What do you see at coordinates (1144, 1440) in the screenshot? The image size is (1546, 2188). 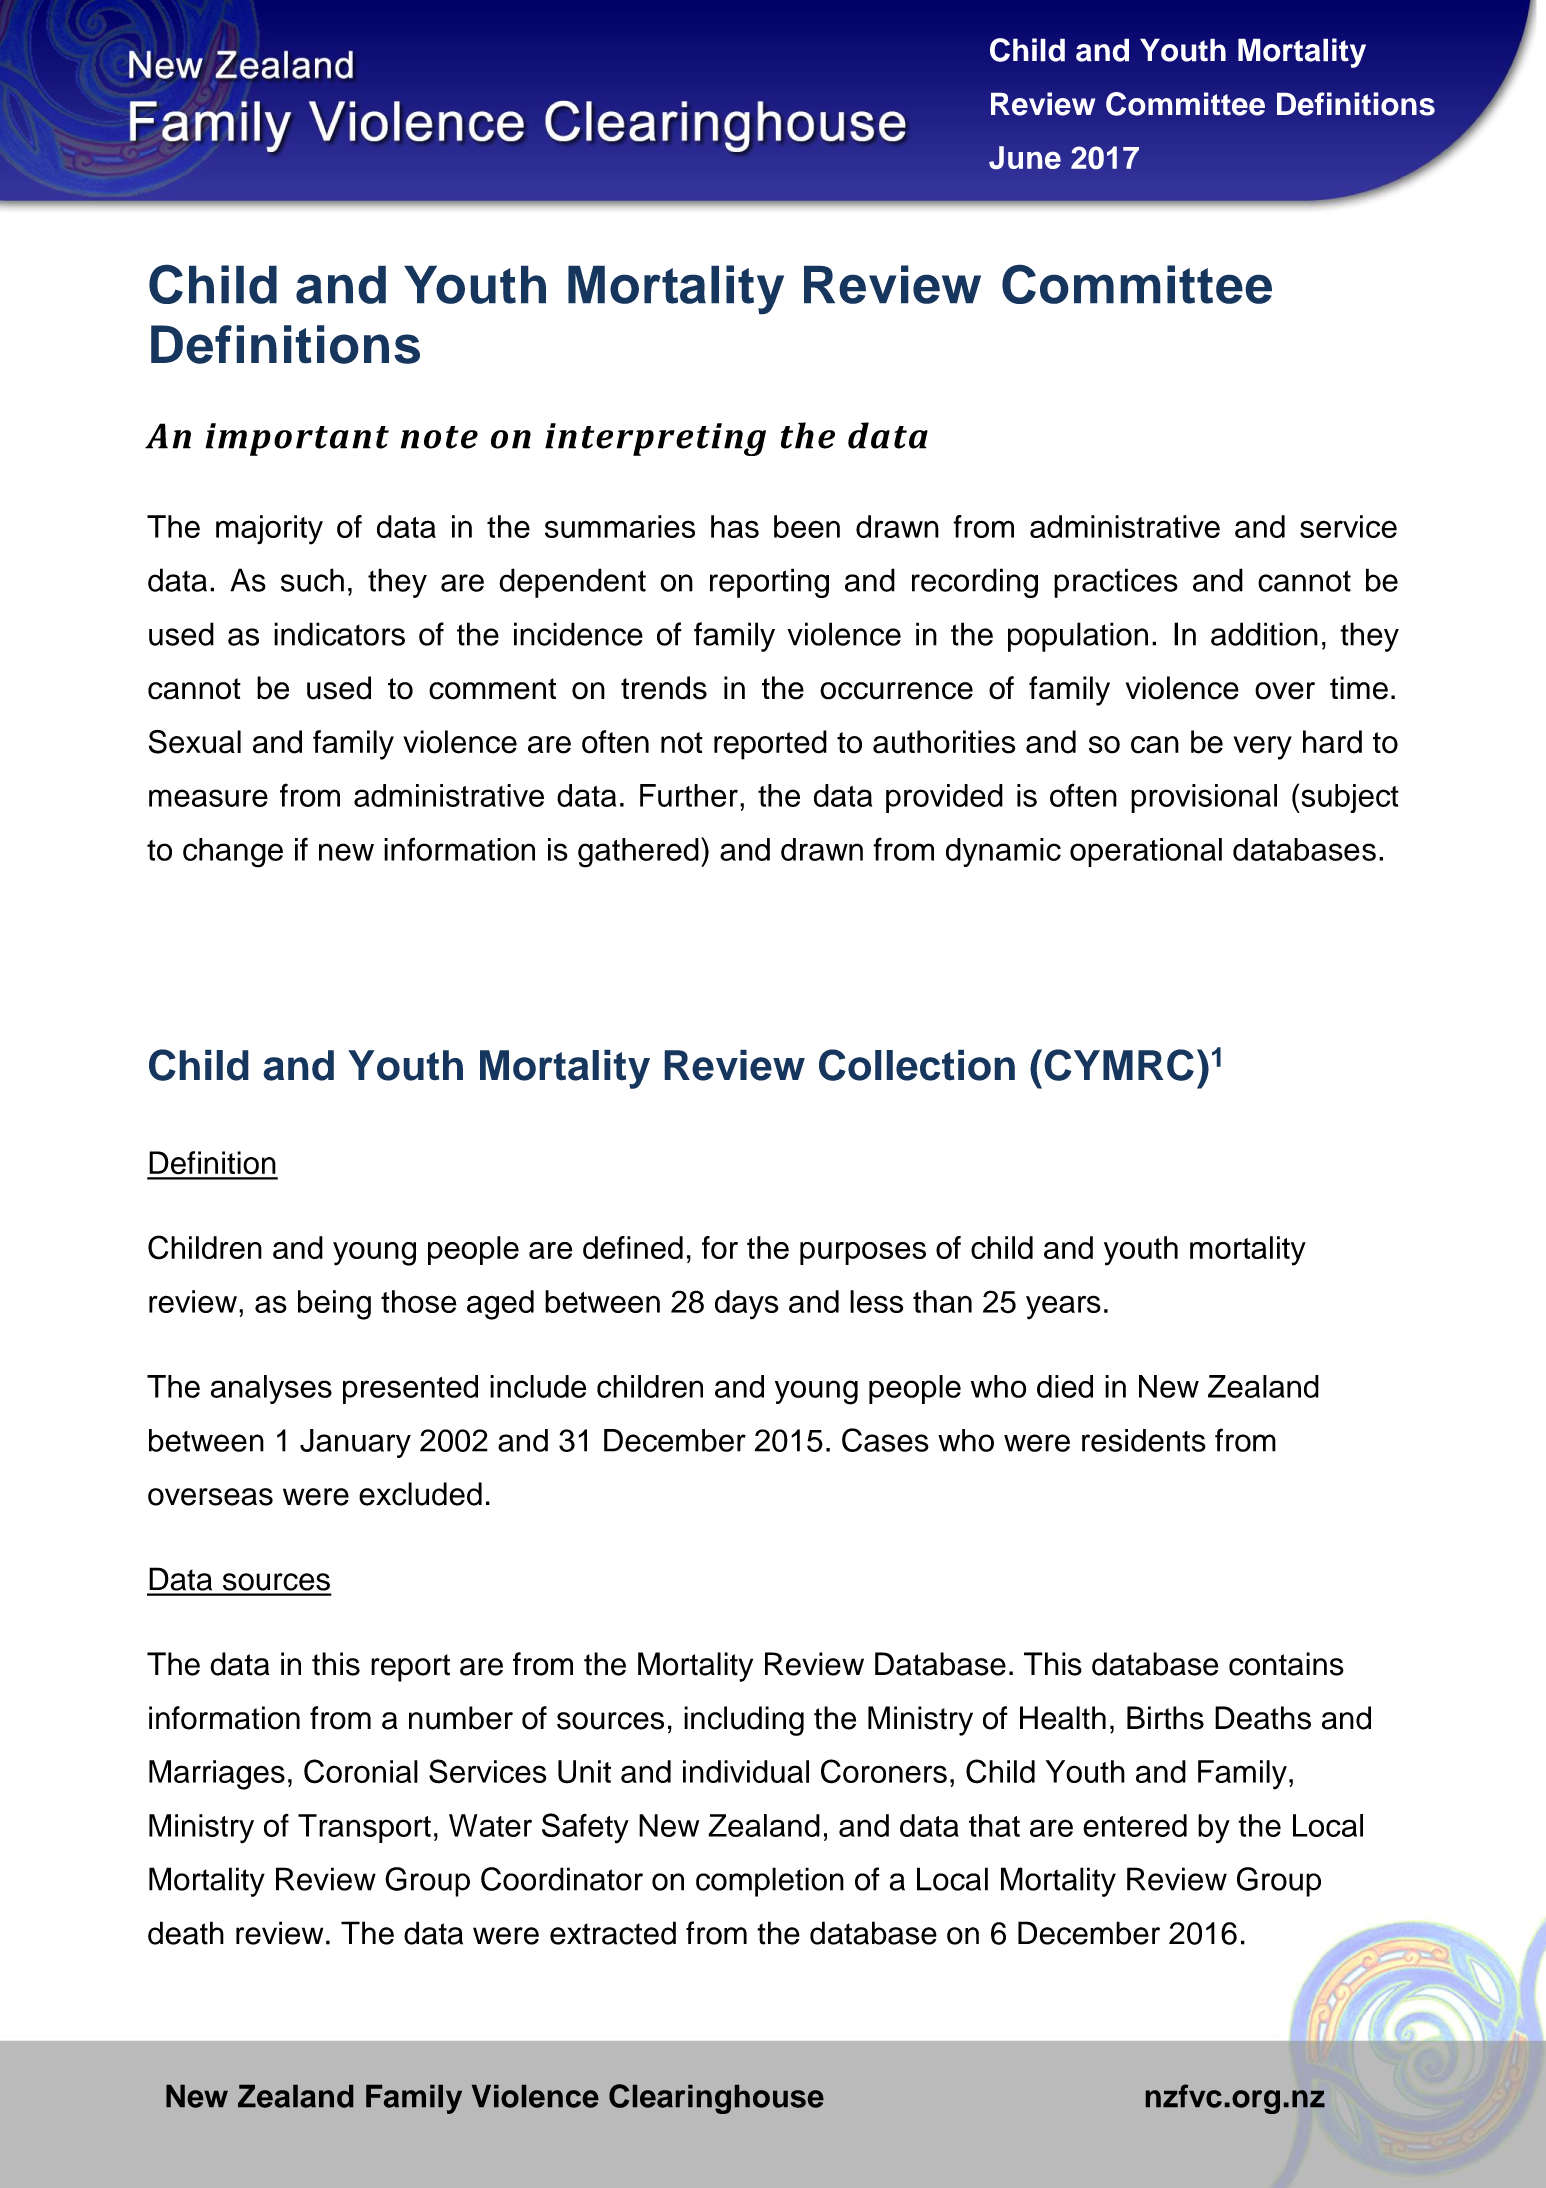 I see `residents` at bounding box center [1144, 1440].
